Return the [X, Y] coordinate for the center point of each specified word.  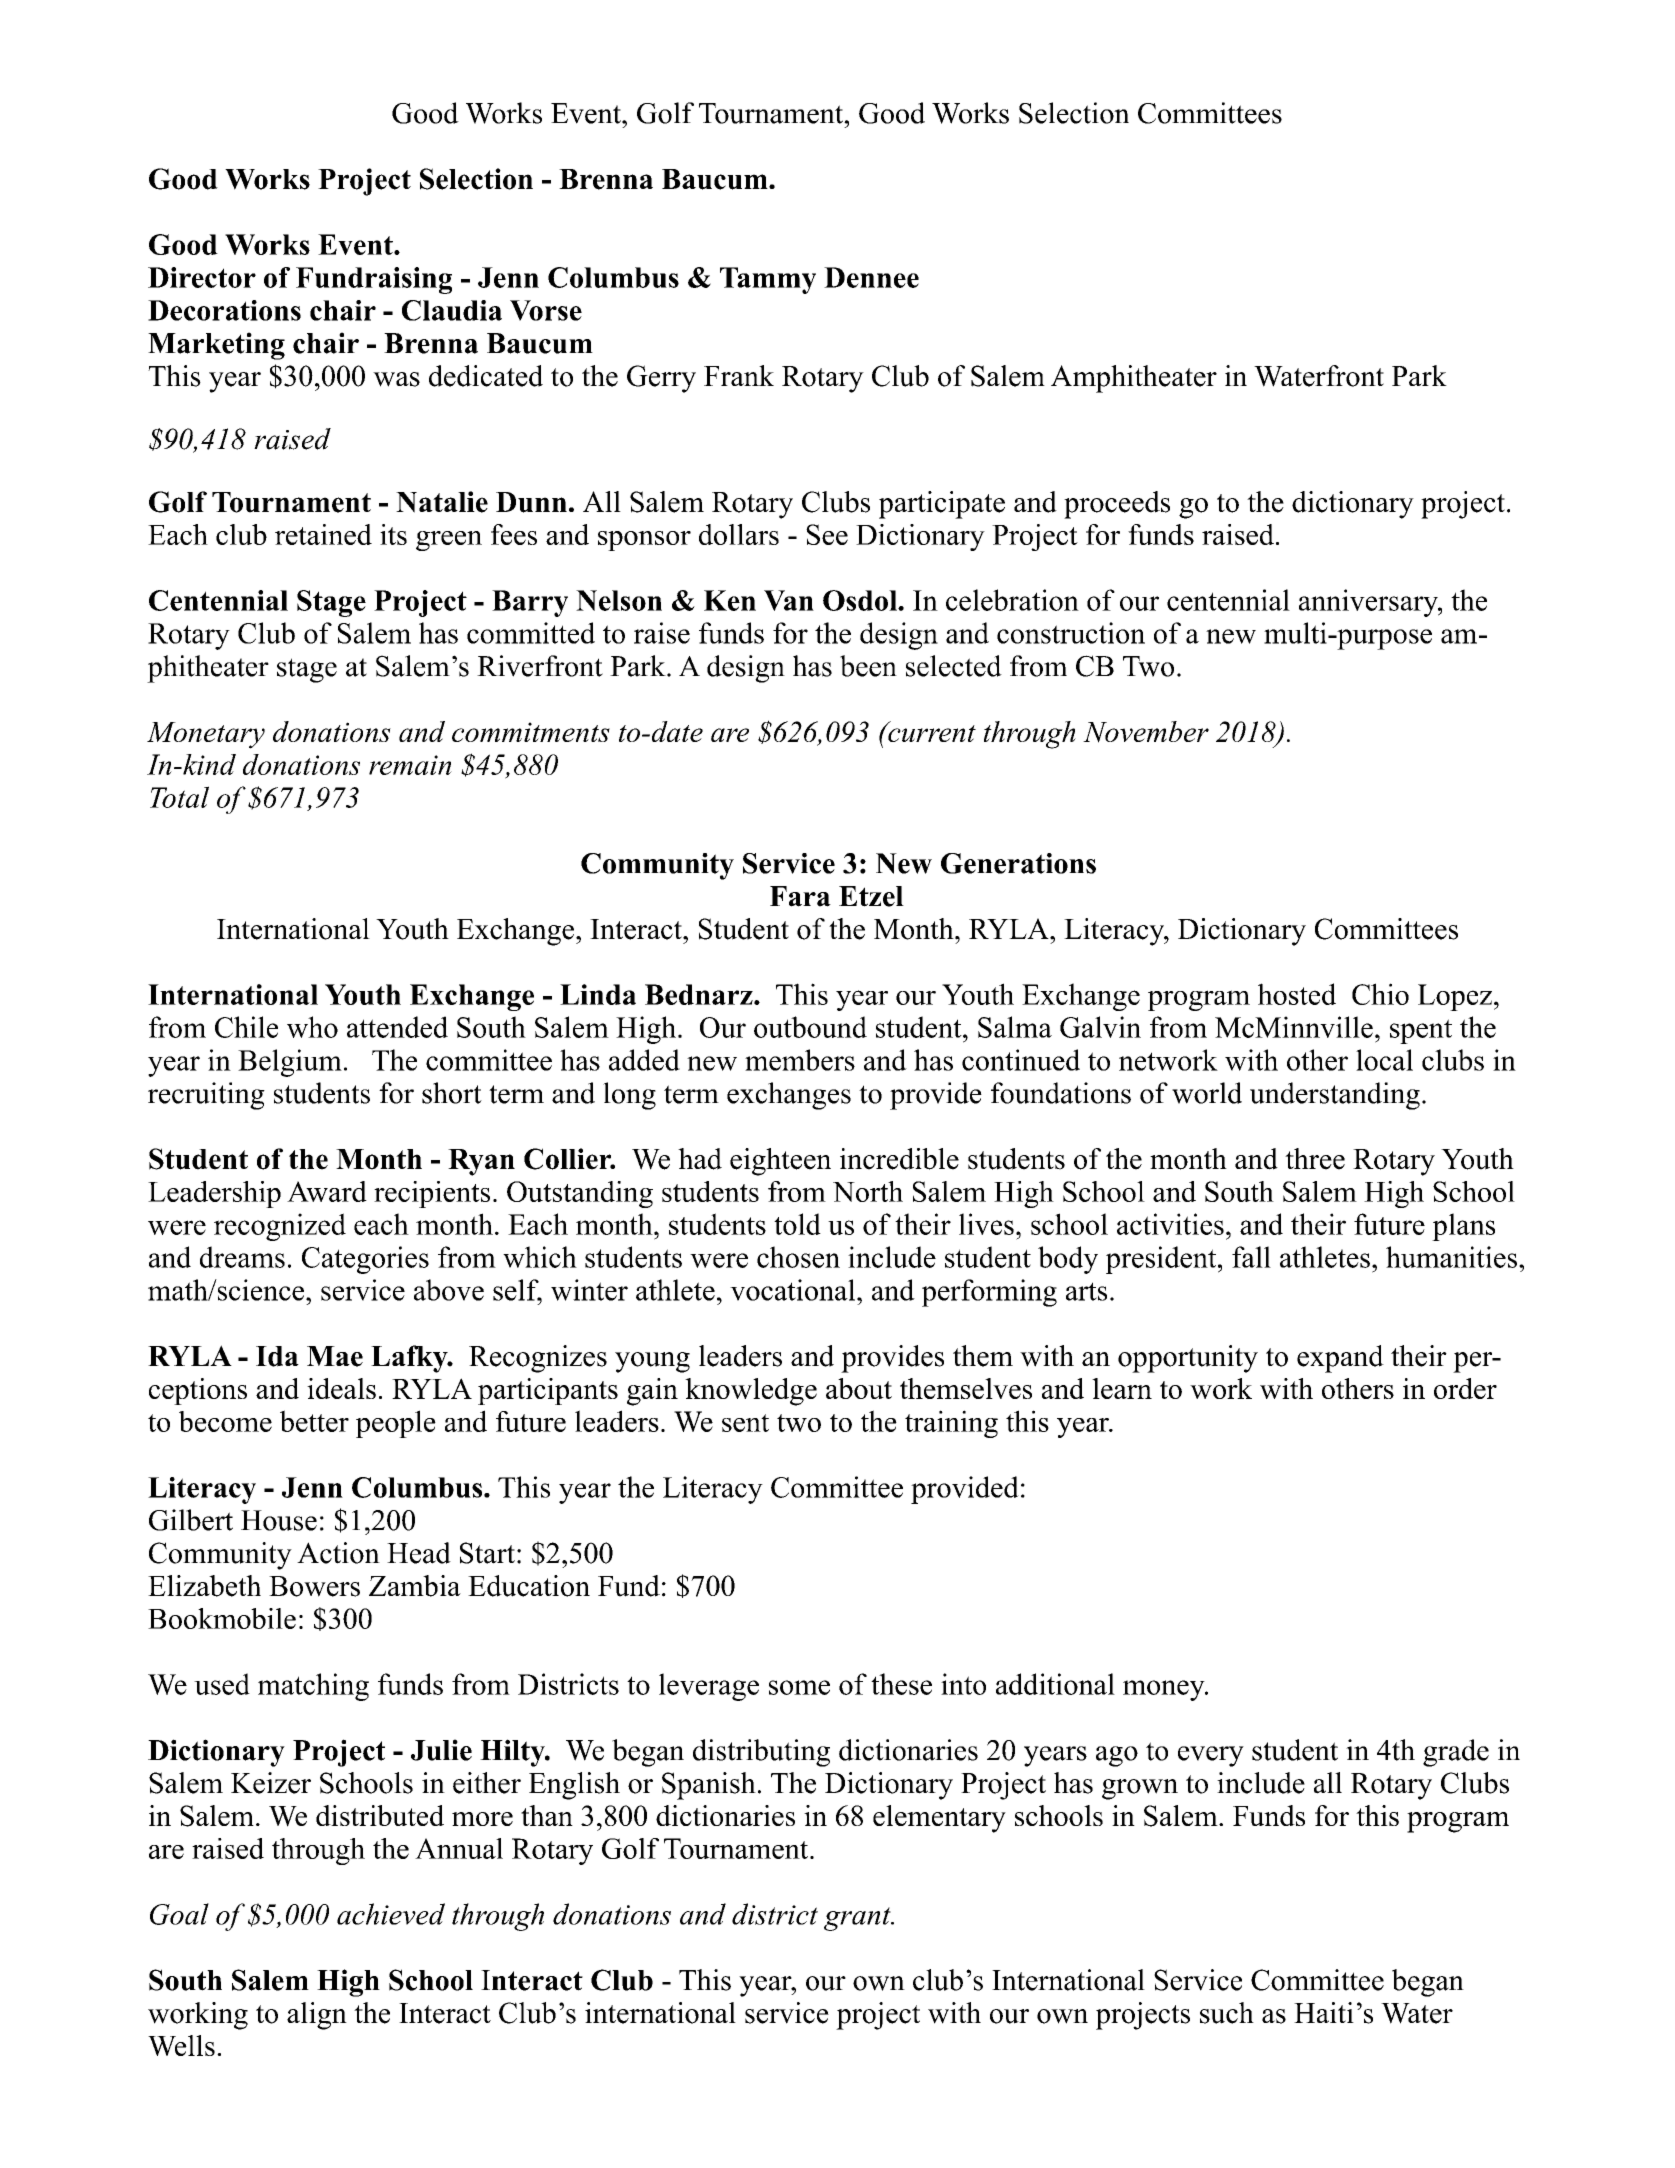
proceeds [1117, 505]
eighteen [780, 1162]
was [396, 379]
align [317, 2016]
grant [858, 1919]
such [1227, 2013]
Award [327, 1191]
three [1315, 1159]
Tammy [768, 280]
